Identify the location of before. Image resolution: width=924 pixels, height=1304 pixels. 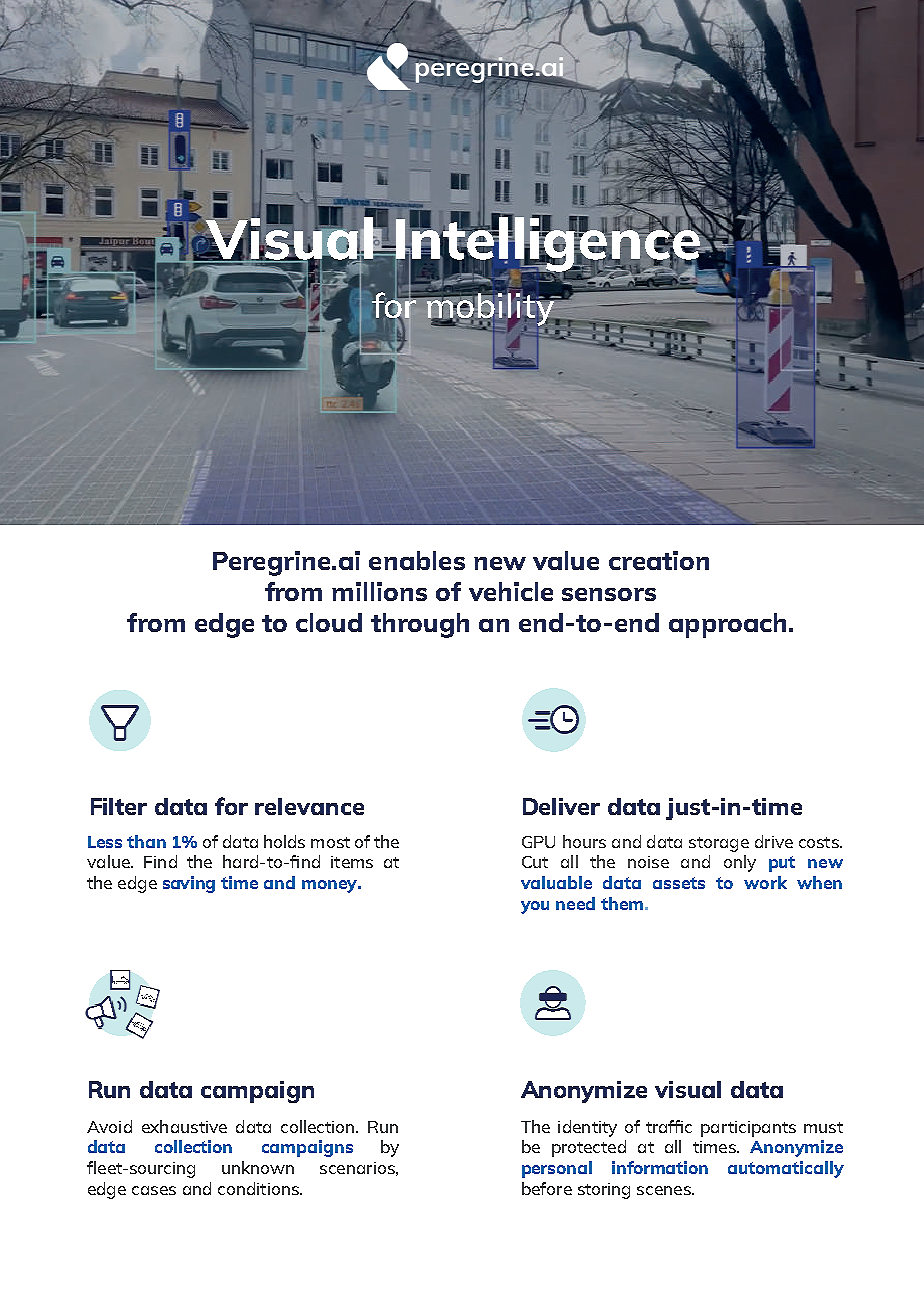
(547, 1188).
